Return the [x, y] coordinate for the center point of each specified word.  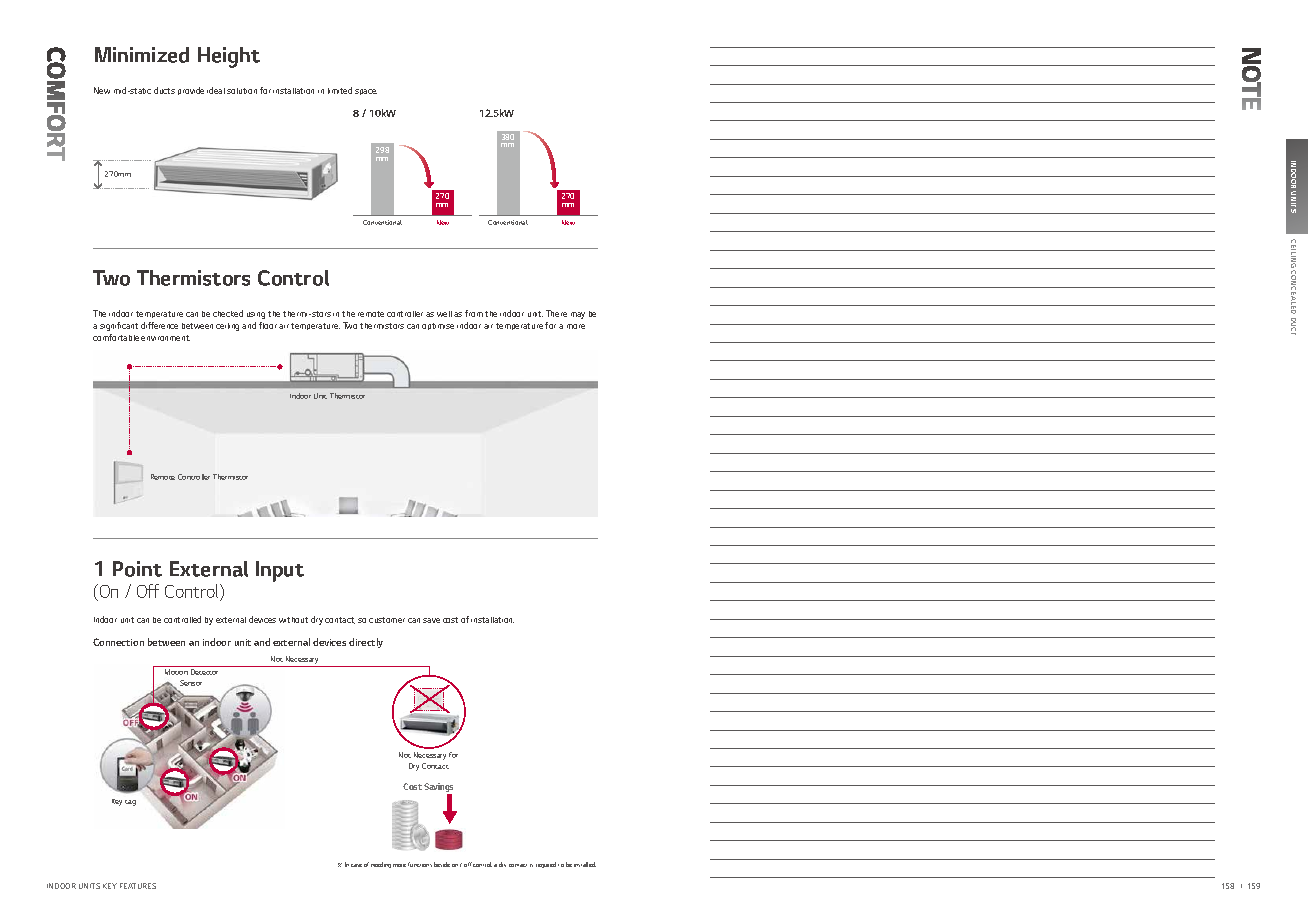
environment [165, 338]
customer [387, 620]
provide [191, 91]
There [556, 313]
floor [268, 325]
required [546, 865]
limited [340, 90]
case [356, 865]
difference [159, 325]
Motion [176, 672]
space [366, 92]
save [431, 620]
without [293, 620]
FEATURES [138, 886]
